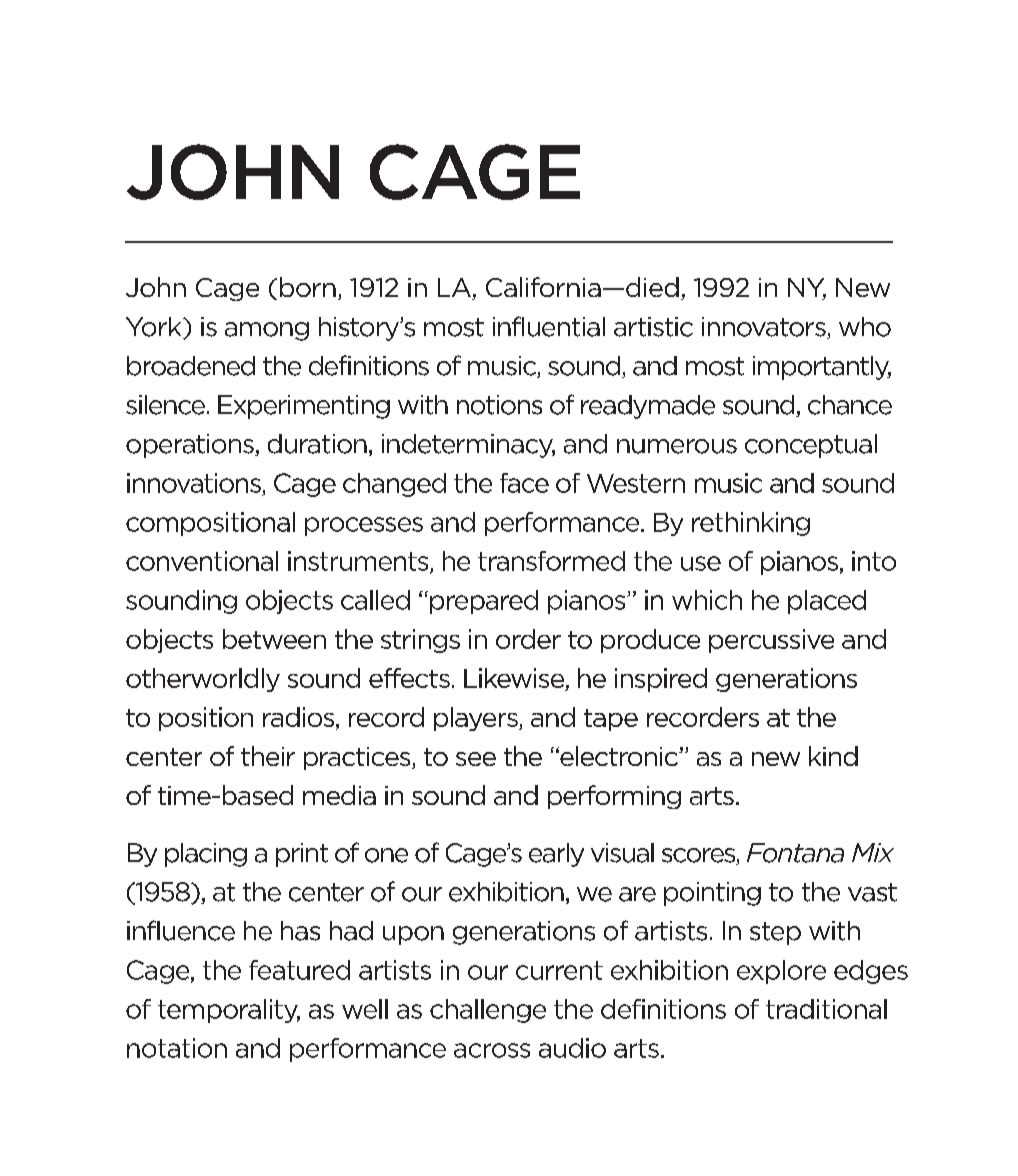  I want to click on players, so click(477, 719).
